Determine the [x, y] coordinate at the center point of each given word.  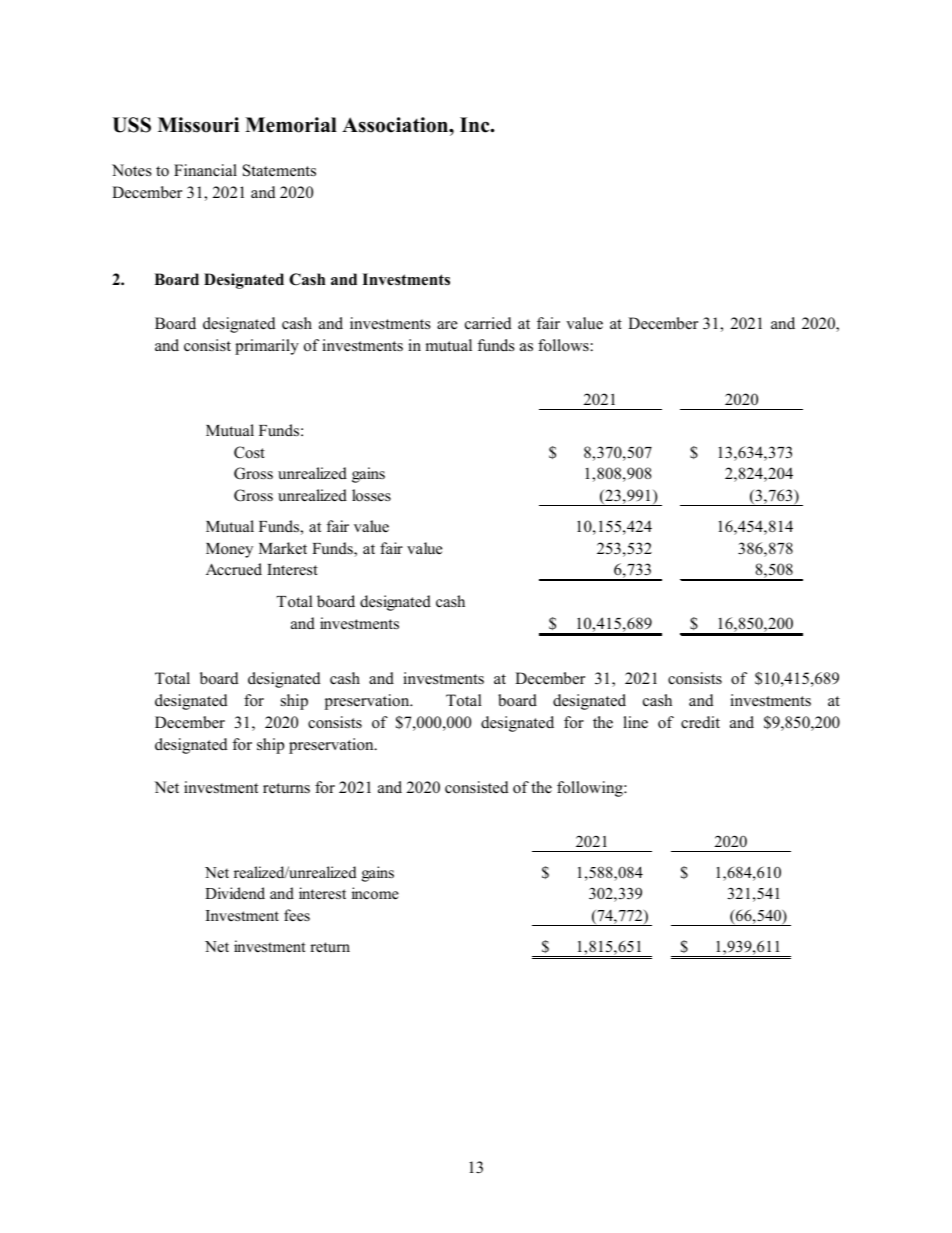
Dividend [235, 893]
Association [396, 125]
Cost [249, 452]
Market [283, 548]
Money [229, 550]
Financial [205, 170]
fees [297, 915]
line [635, 722]
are [447, 325]
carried [488, 323]
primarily [267, 347]
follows [564, 345]
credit [700, 722]
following [591, 789]
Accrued [234, 569]
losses [371, 495]
